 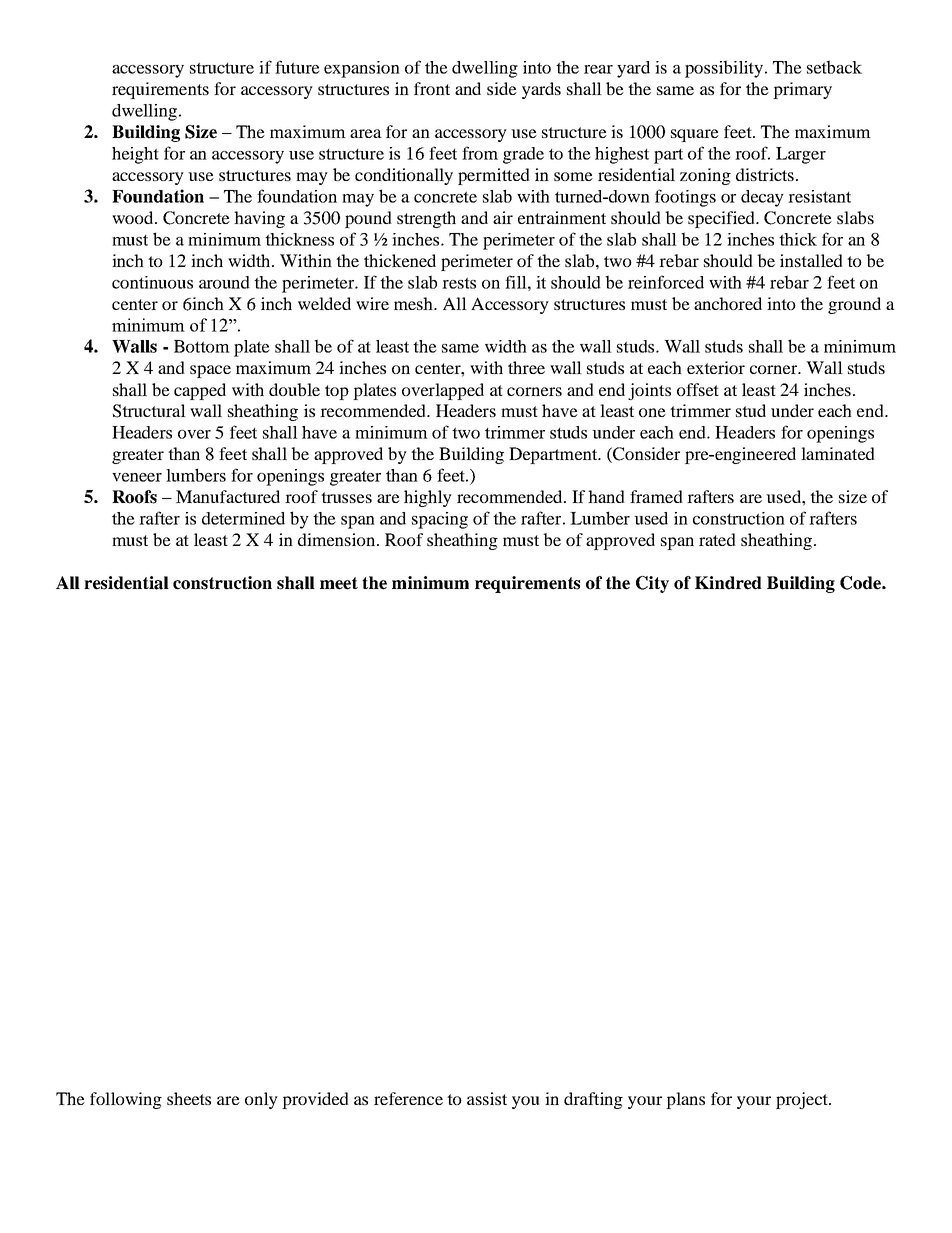 What do you see at coordinates (297, 67) in the screenshot?
I see `future` at bounding box center [297, 67].
